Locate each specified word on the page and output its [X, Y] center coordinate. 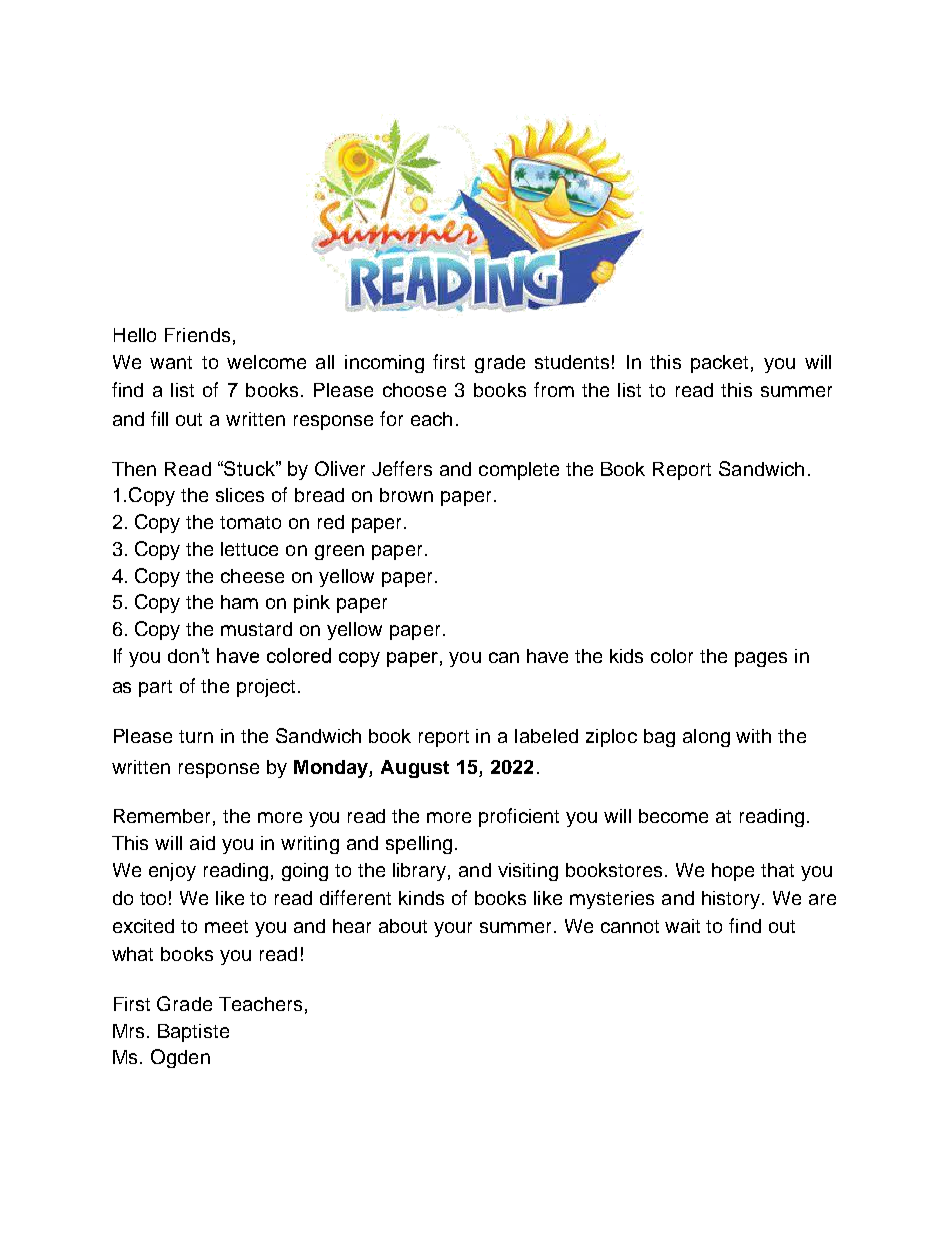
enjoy [172, 872]
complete [519, 471]
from [554, 389]
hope [733, 872]
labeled [546, 736]
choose [414, 390]
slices [240, 495]
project [266, 688]
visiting [528, 872]
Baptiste [193, 1033]
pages [761, 659]
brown [406, 495]
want [171, 362]
